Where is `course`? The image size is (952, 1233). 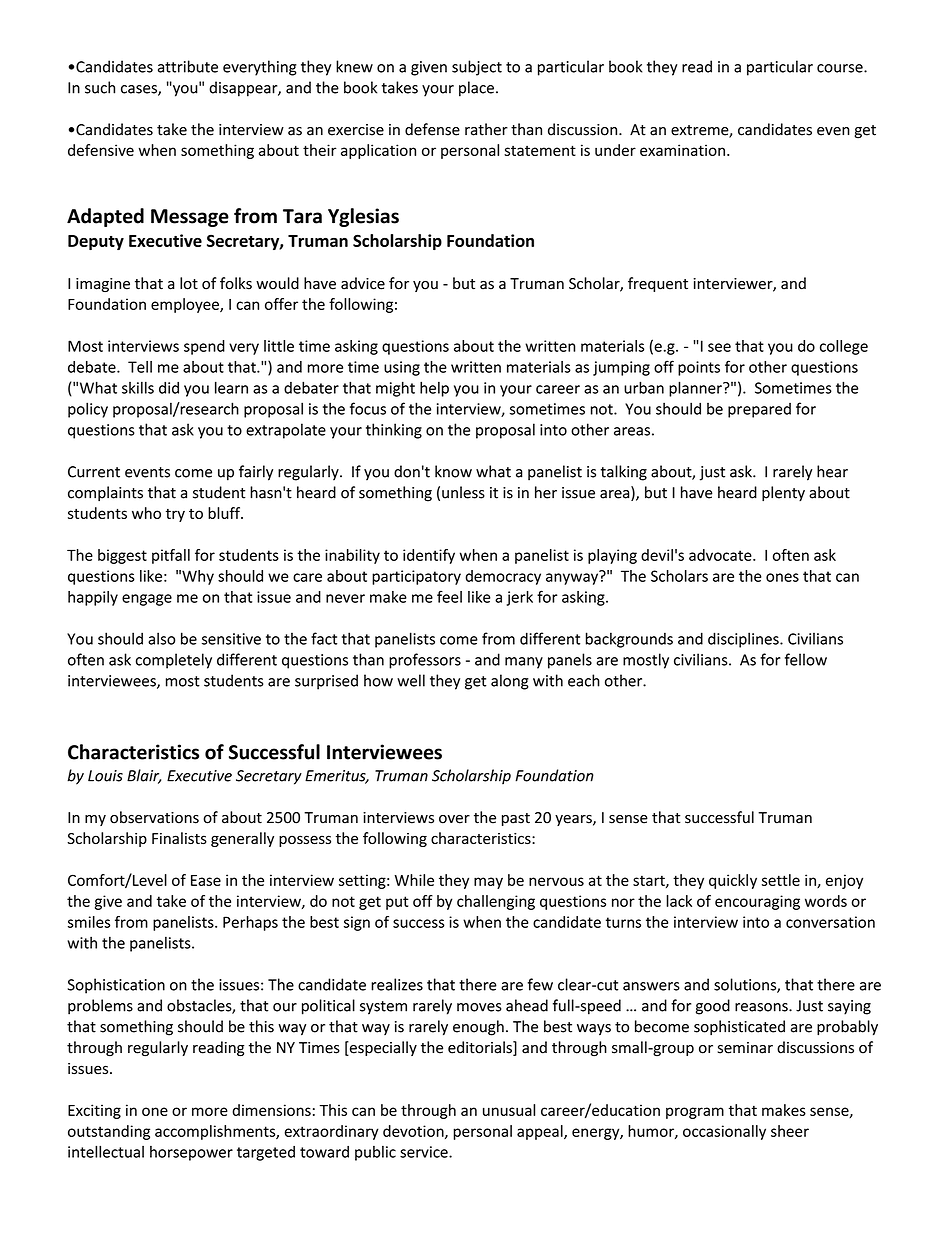
course is located at coordinates (841, 68).
